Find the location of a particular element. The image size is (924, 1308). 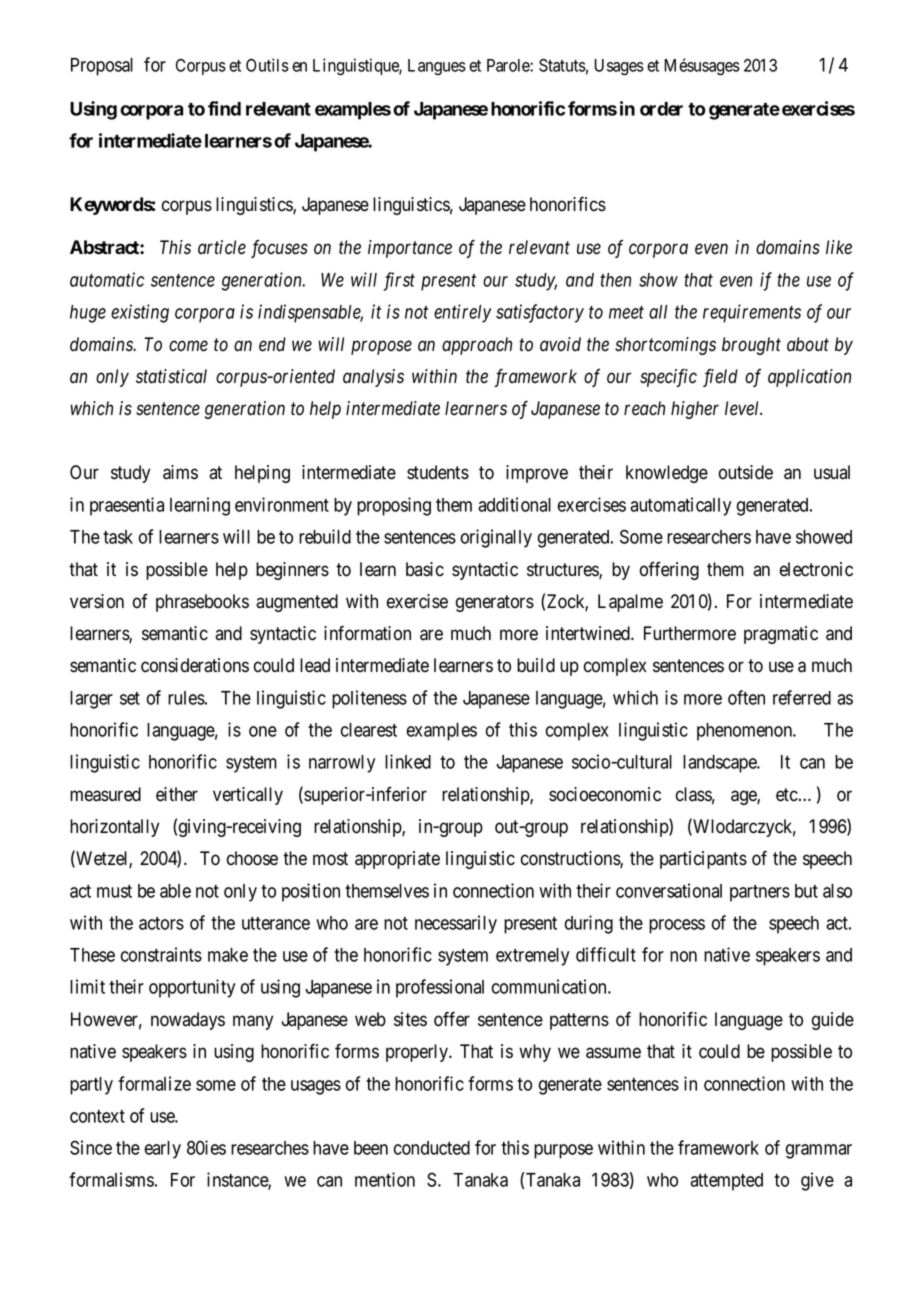

aims is located at coordinates (180, 472).
